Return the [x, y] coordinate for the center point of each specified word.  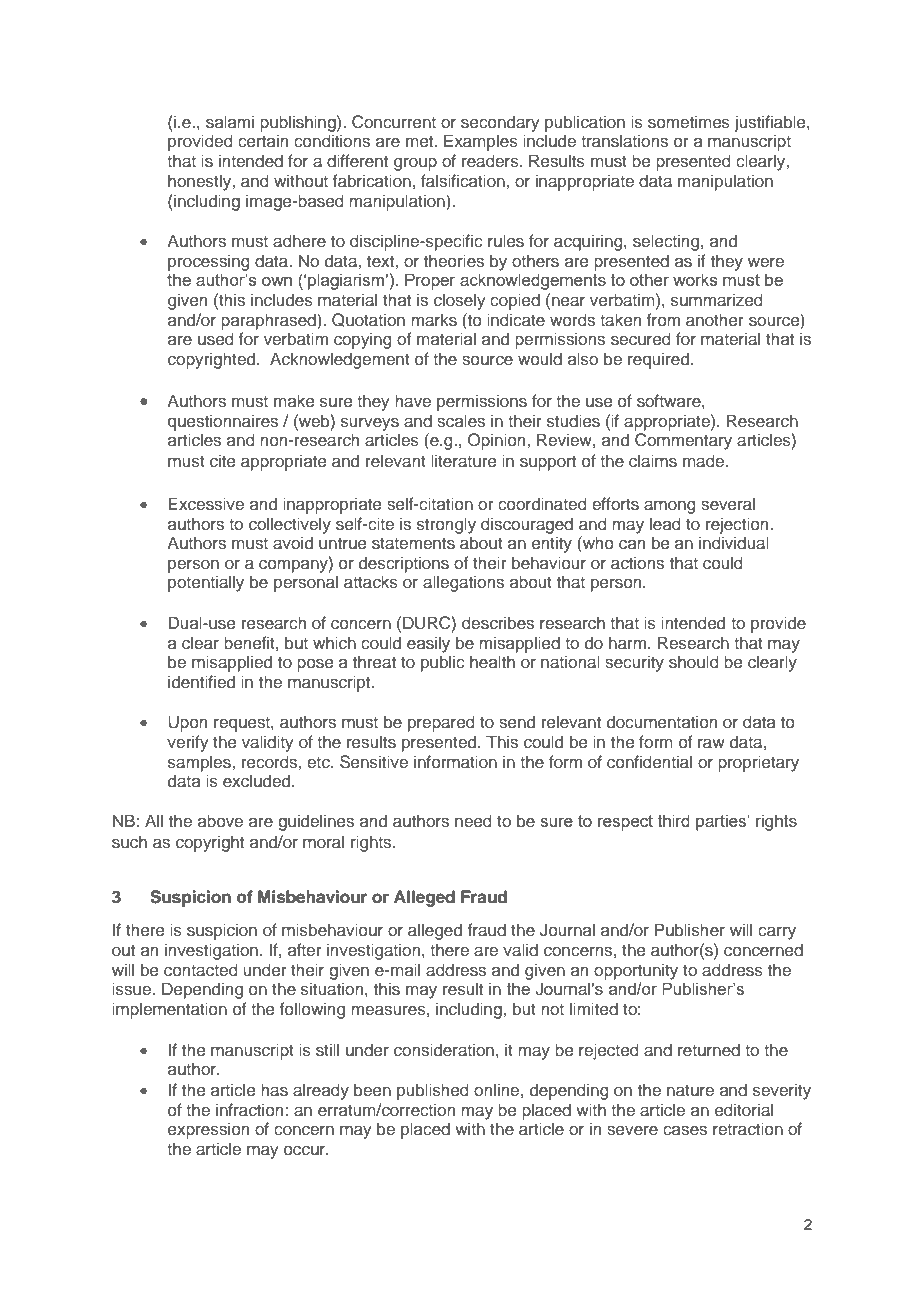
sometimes [689, 122]
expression [208, 1130]
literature [463, 460]
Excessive [206, 504]
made [705, 460]
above [220, 820]
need [473, 820]
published [433, 1091]
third [674, 820]
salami [230, 121]
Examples [481, 142]
